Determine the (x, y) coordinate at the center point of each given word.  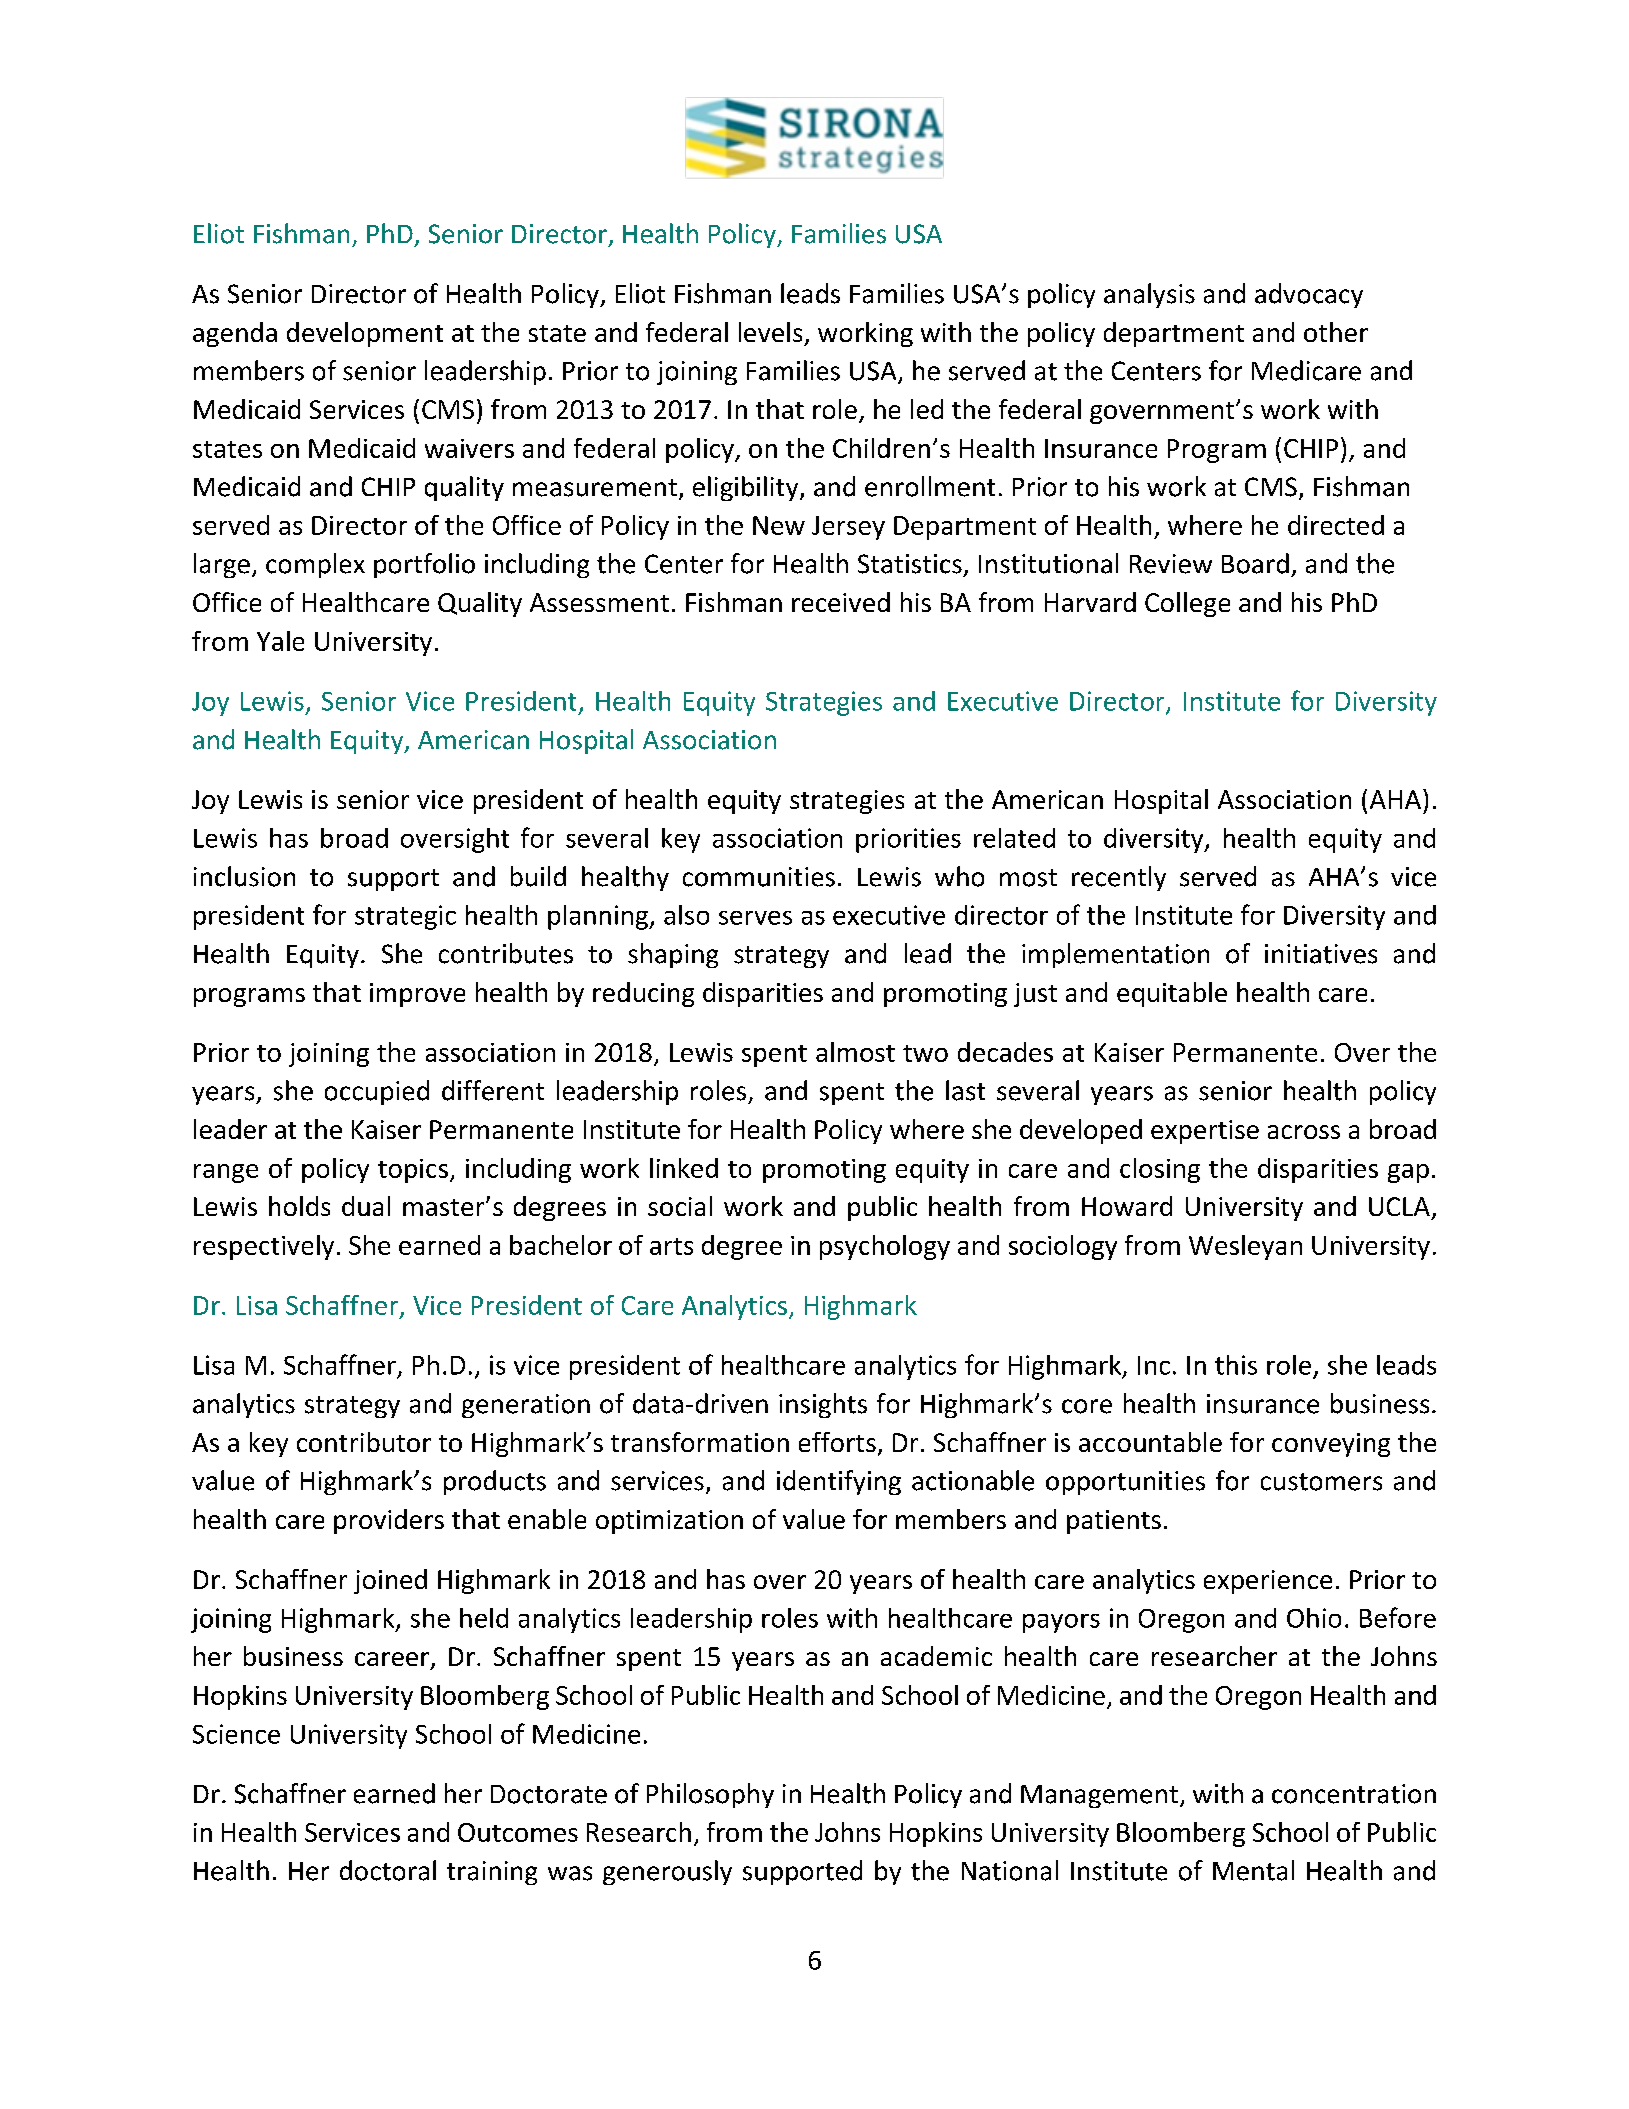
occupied (377, 1092)
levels (770, 332)
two (925, 1053)
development (365, 334)
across (1304, 1132)
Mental (1253, 1870)
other (1336, 332)
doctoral (388, 1870)
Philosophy (710, 1795)
